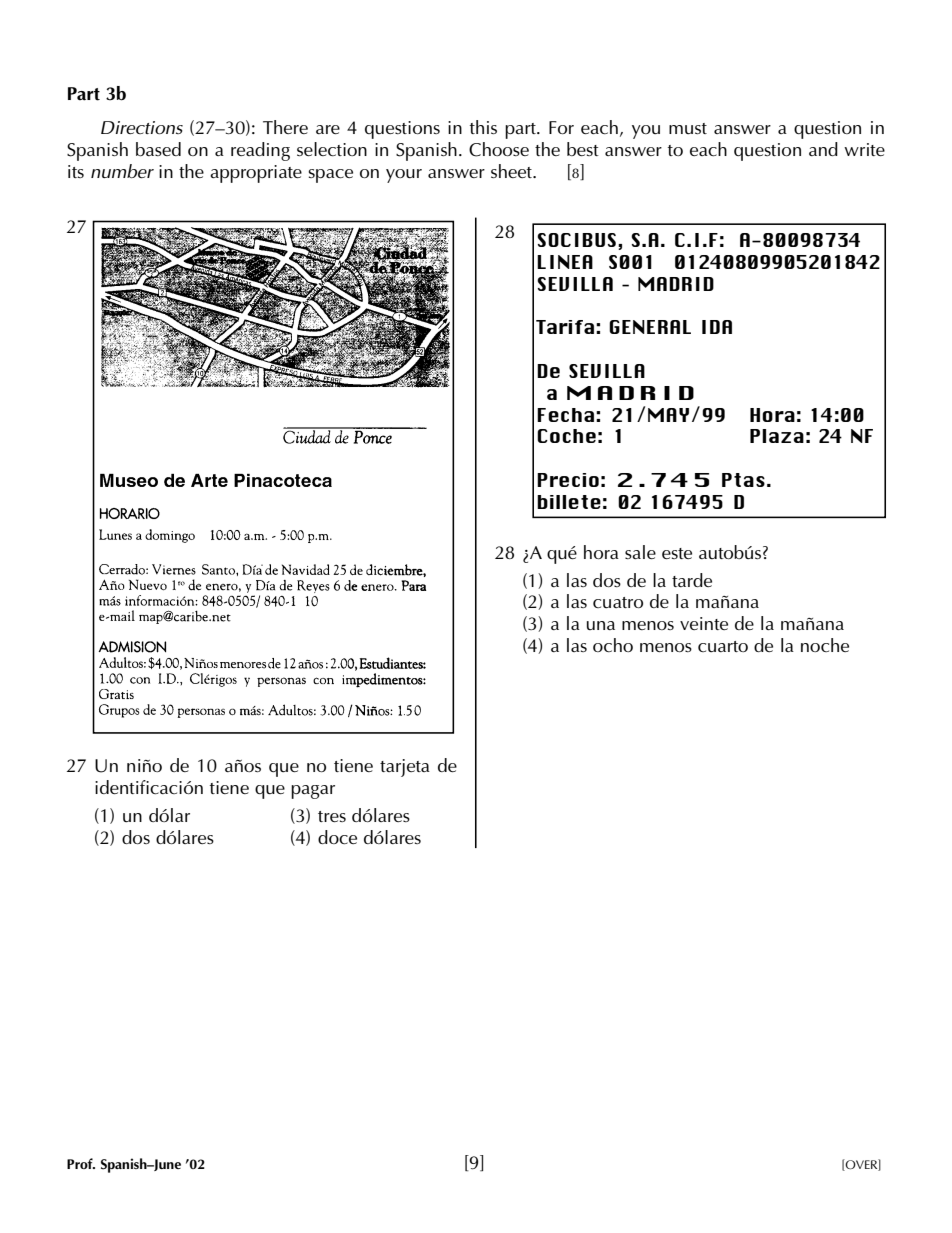 The width and height of the image is (952, 1233). I want to click on tres, so click(332, 816).
